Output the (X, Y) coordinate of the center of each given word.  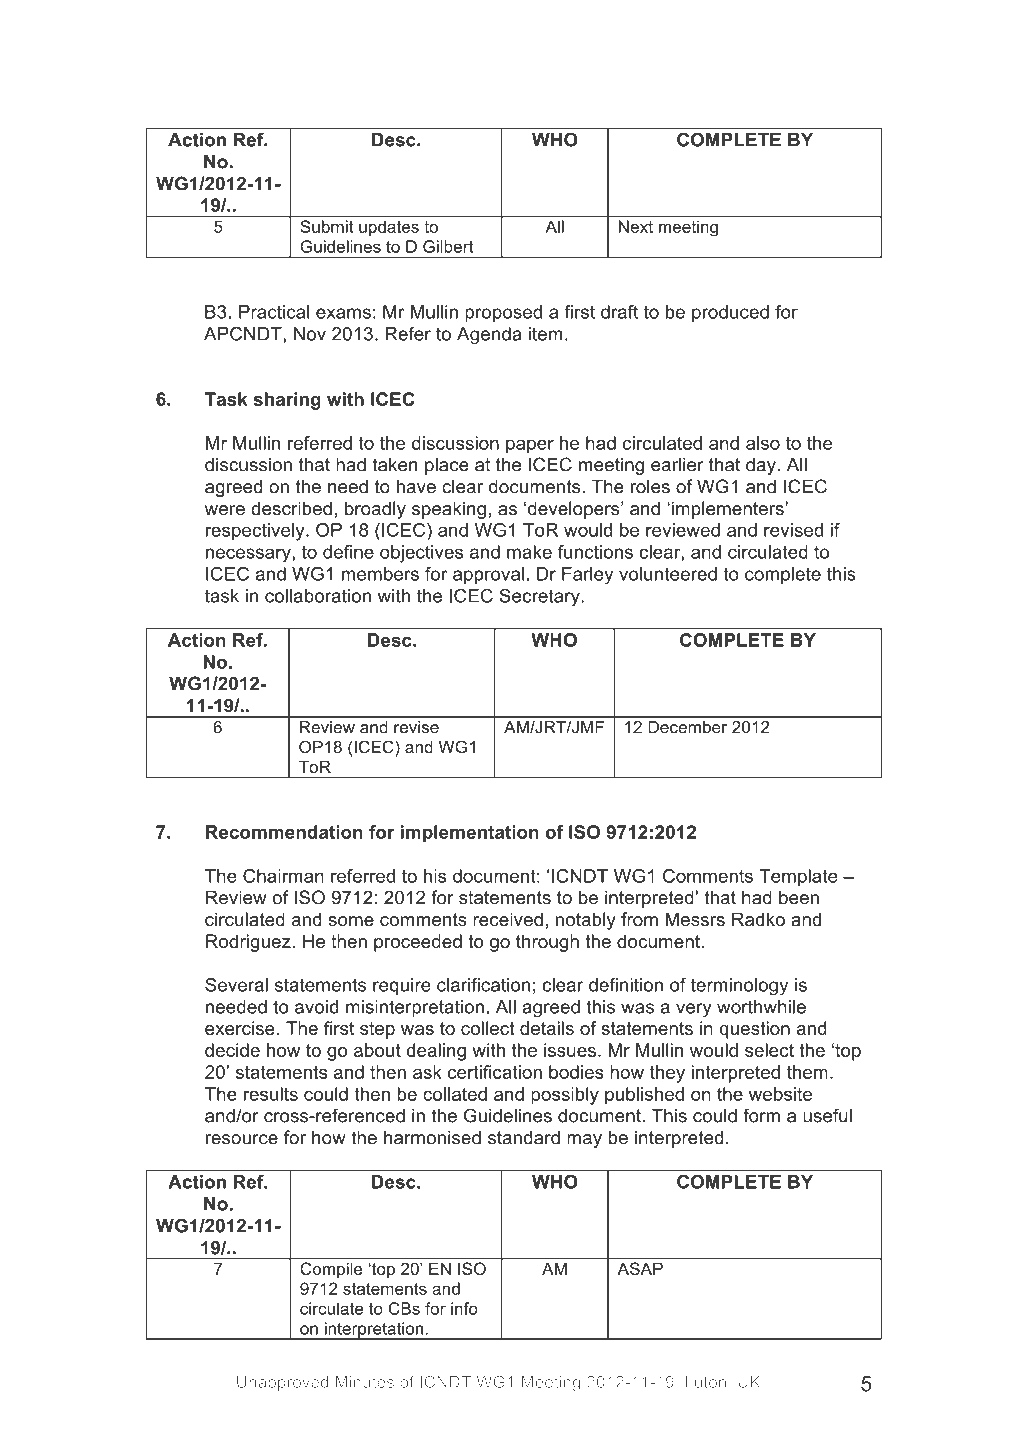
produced (730, 313)
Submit (326, 226)
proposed (503, 313)
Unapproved (282, 1383)
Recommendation (284, 832)
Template (798, 878)
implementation (470, 834)
